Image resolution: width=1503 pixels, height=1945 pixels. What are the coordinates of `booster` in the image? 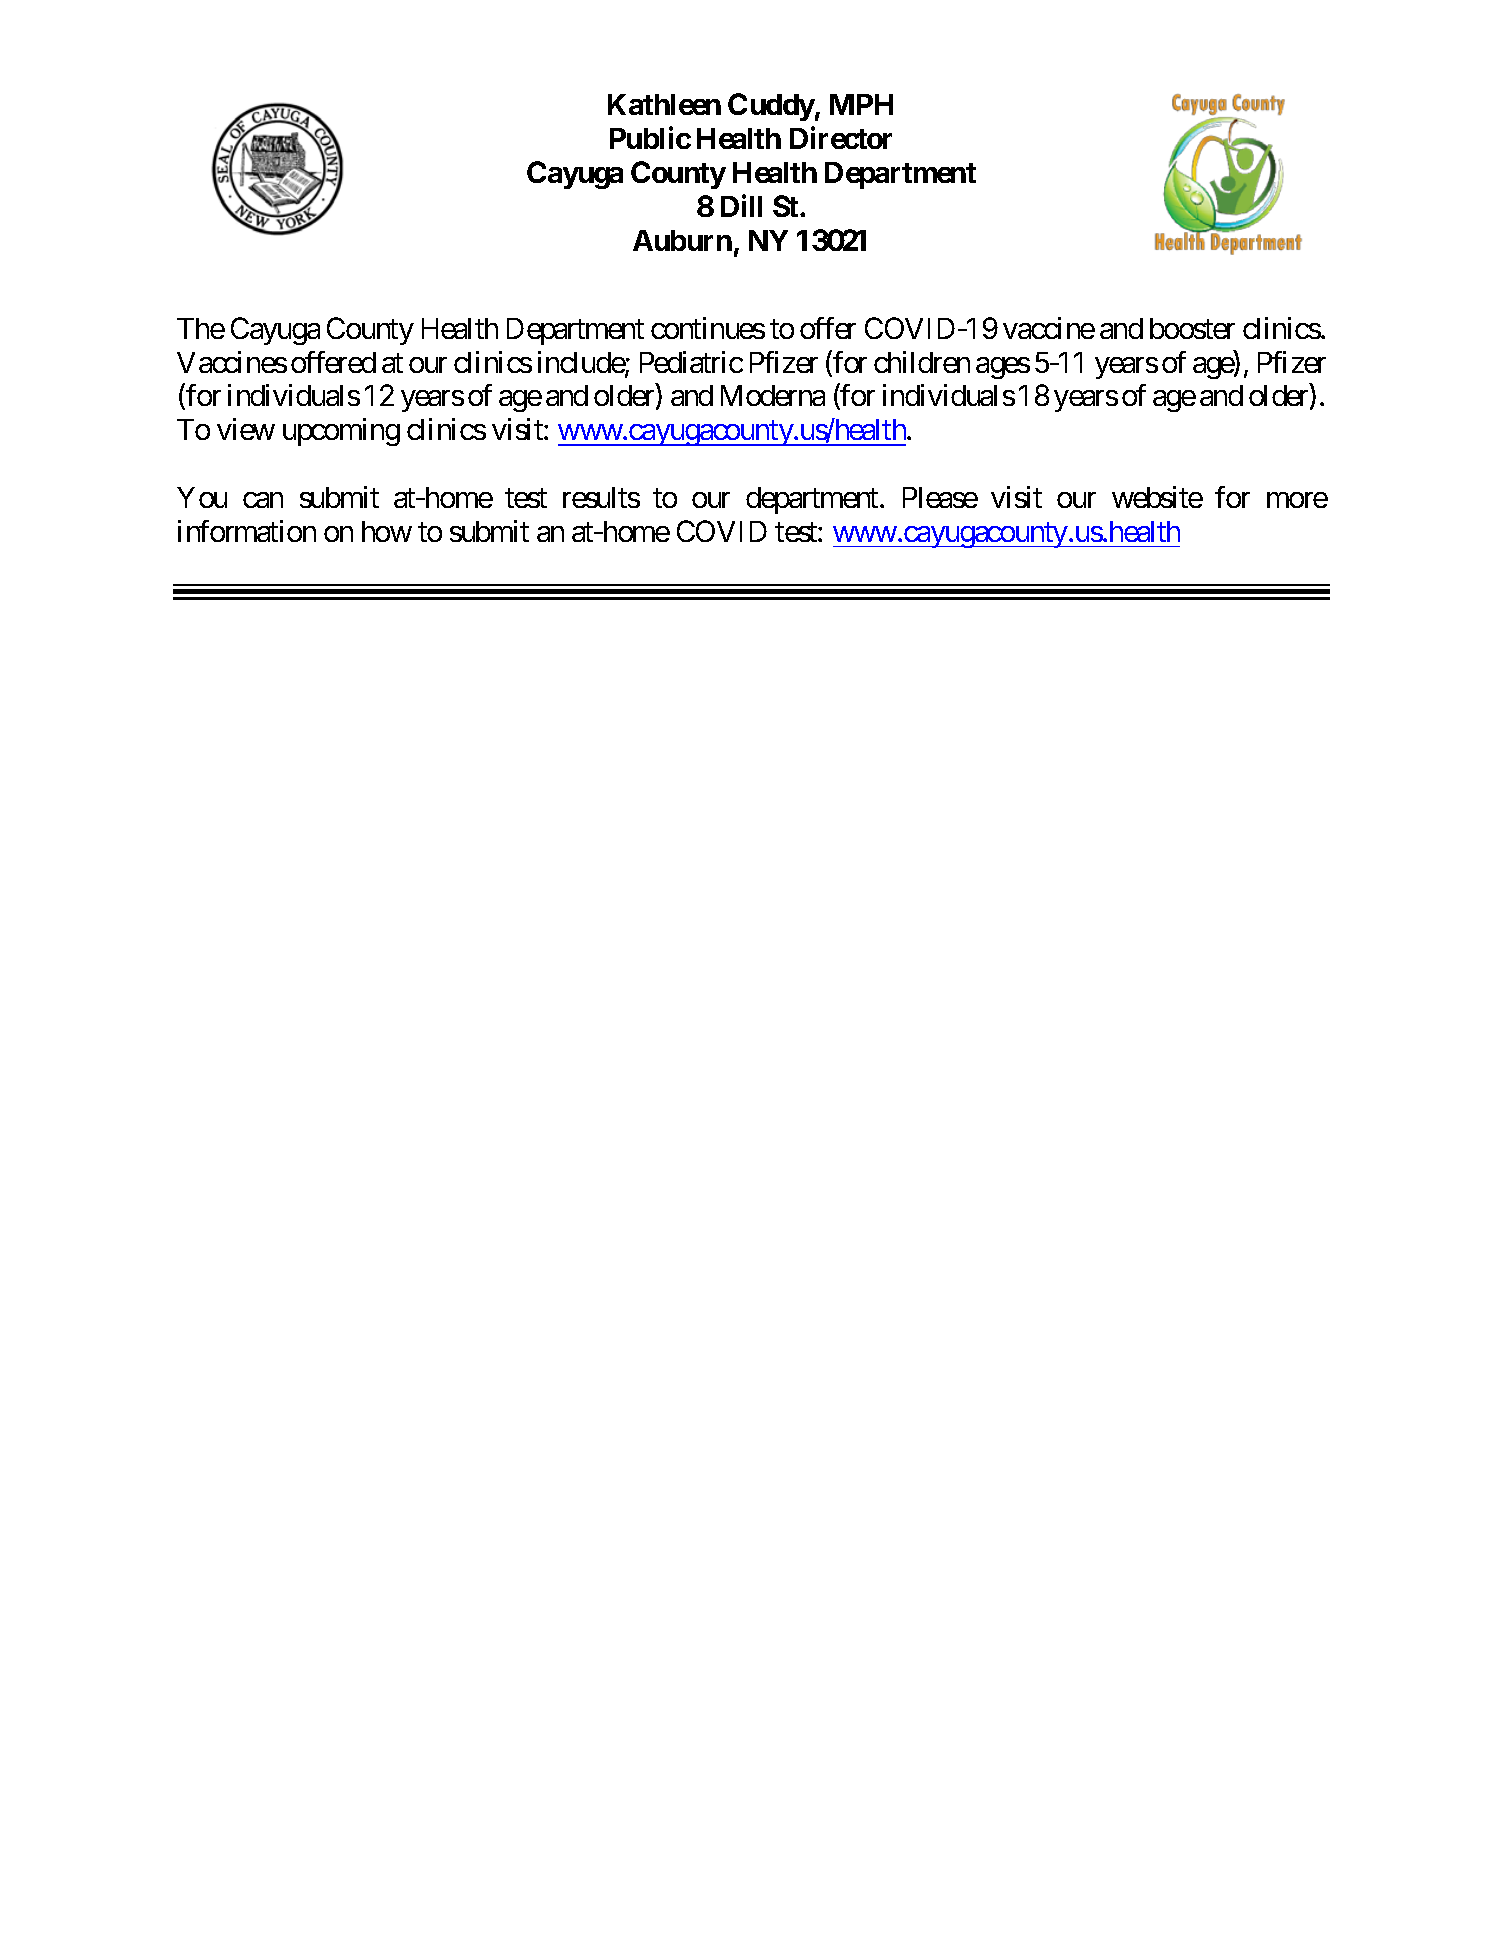 It's located at (1192, 328).
